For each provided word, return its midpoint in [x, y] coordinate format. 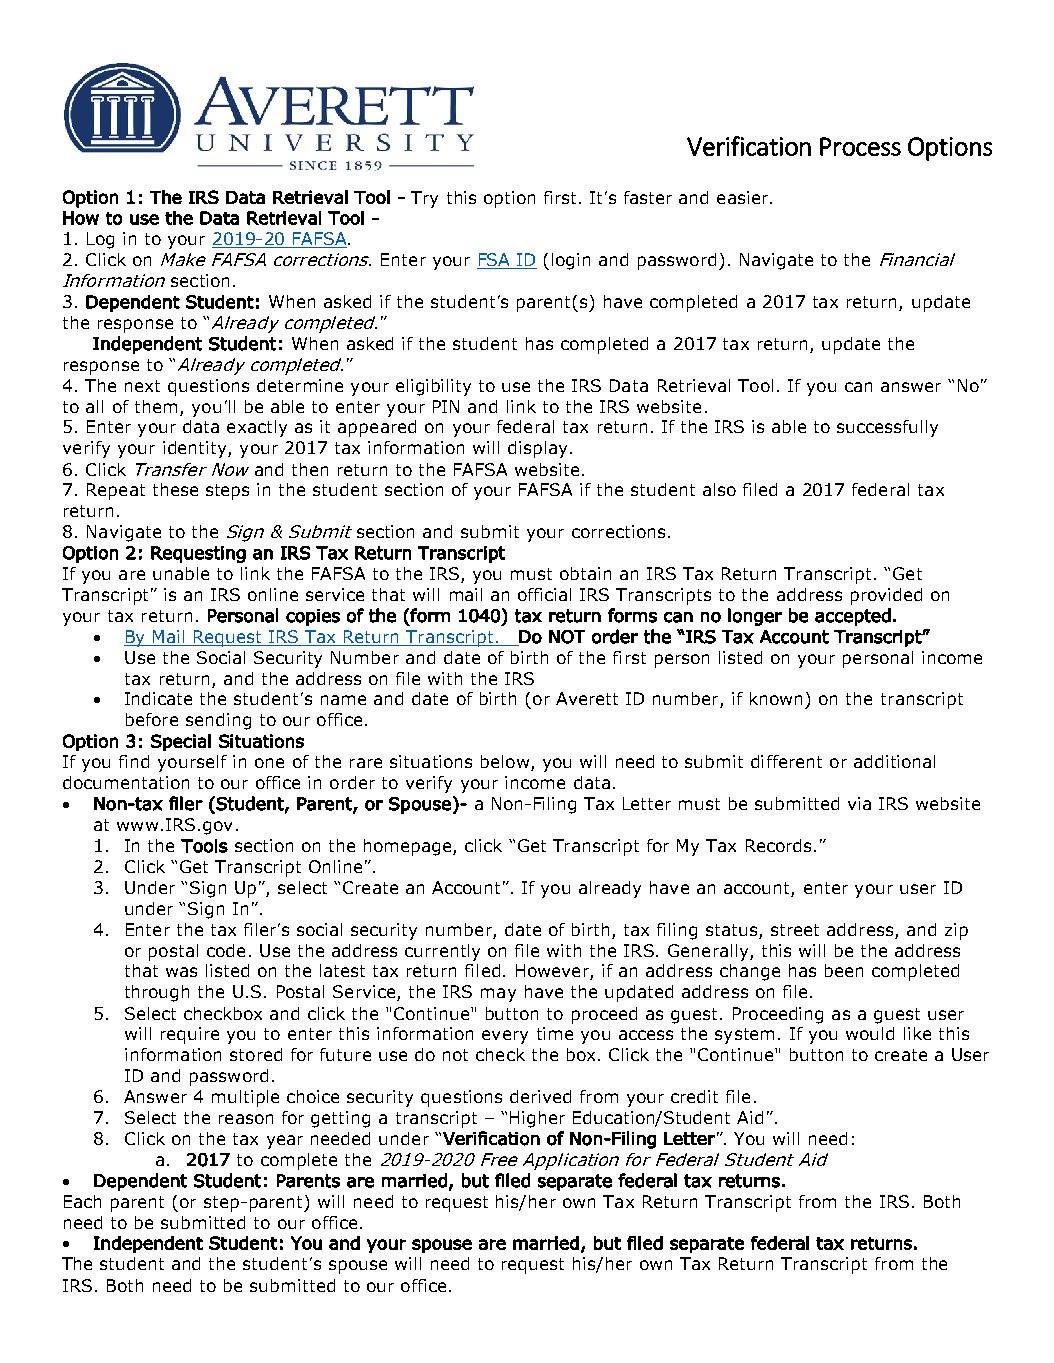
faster [648, 197]
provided [886, 596]
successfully [887, 428]
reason [246, 1119]
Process [860, 146]
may [498, 995]
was [181, 972]
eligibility [433, 387]
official [544, 594]
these [175, 489]
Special [181, 742]
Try [424, 199]
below [505, 761]
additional [894, 761]
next [142, 386]
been [844, 970]
